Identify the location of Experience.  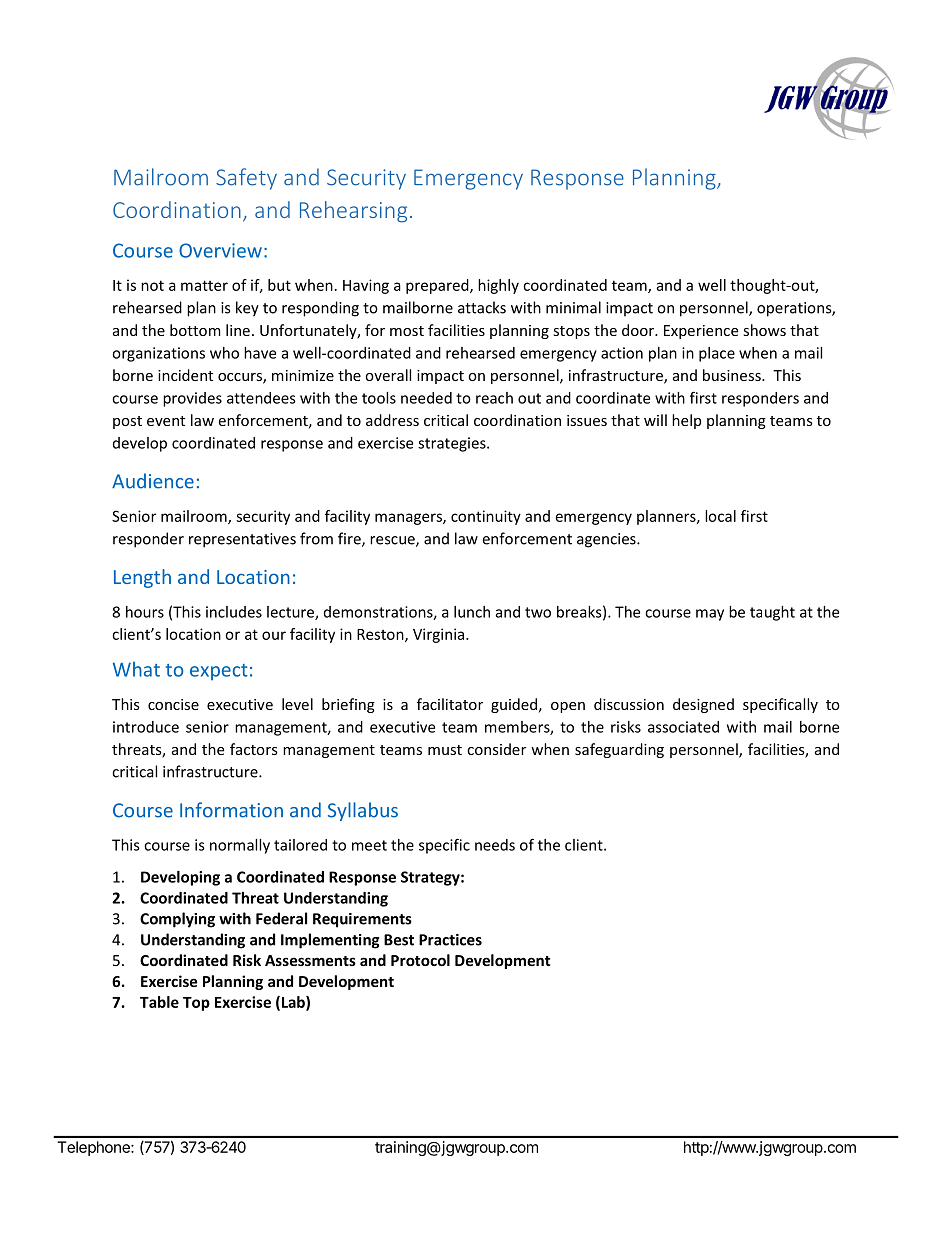
(701, 332).
